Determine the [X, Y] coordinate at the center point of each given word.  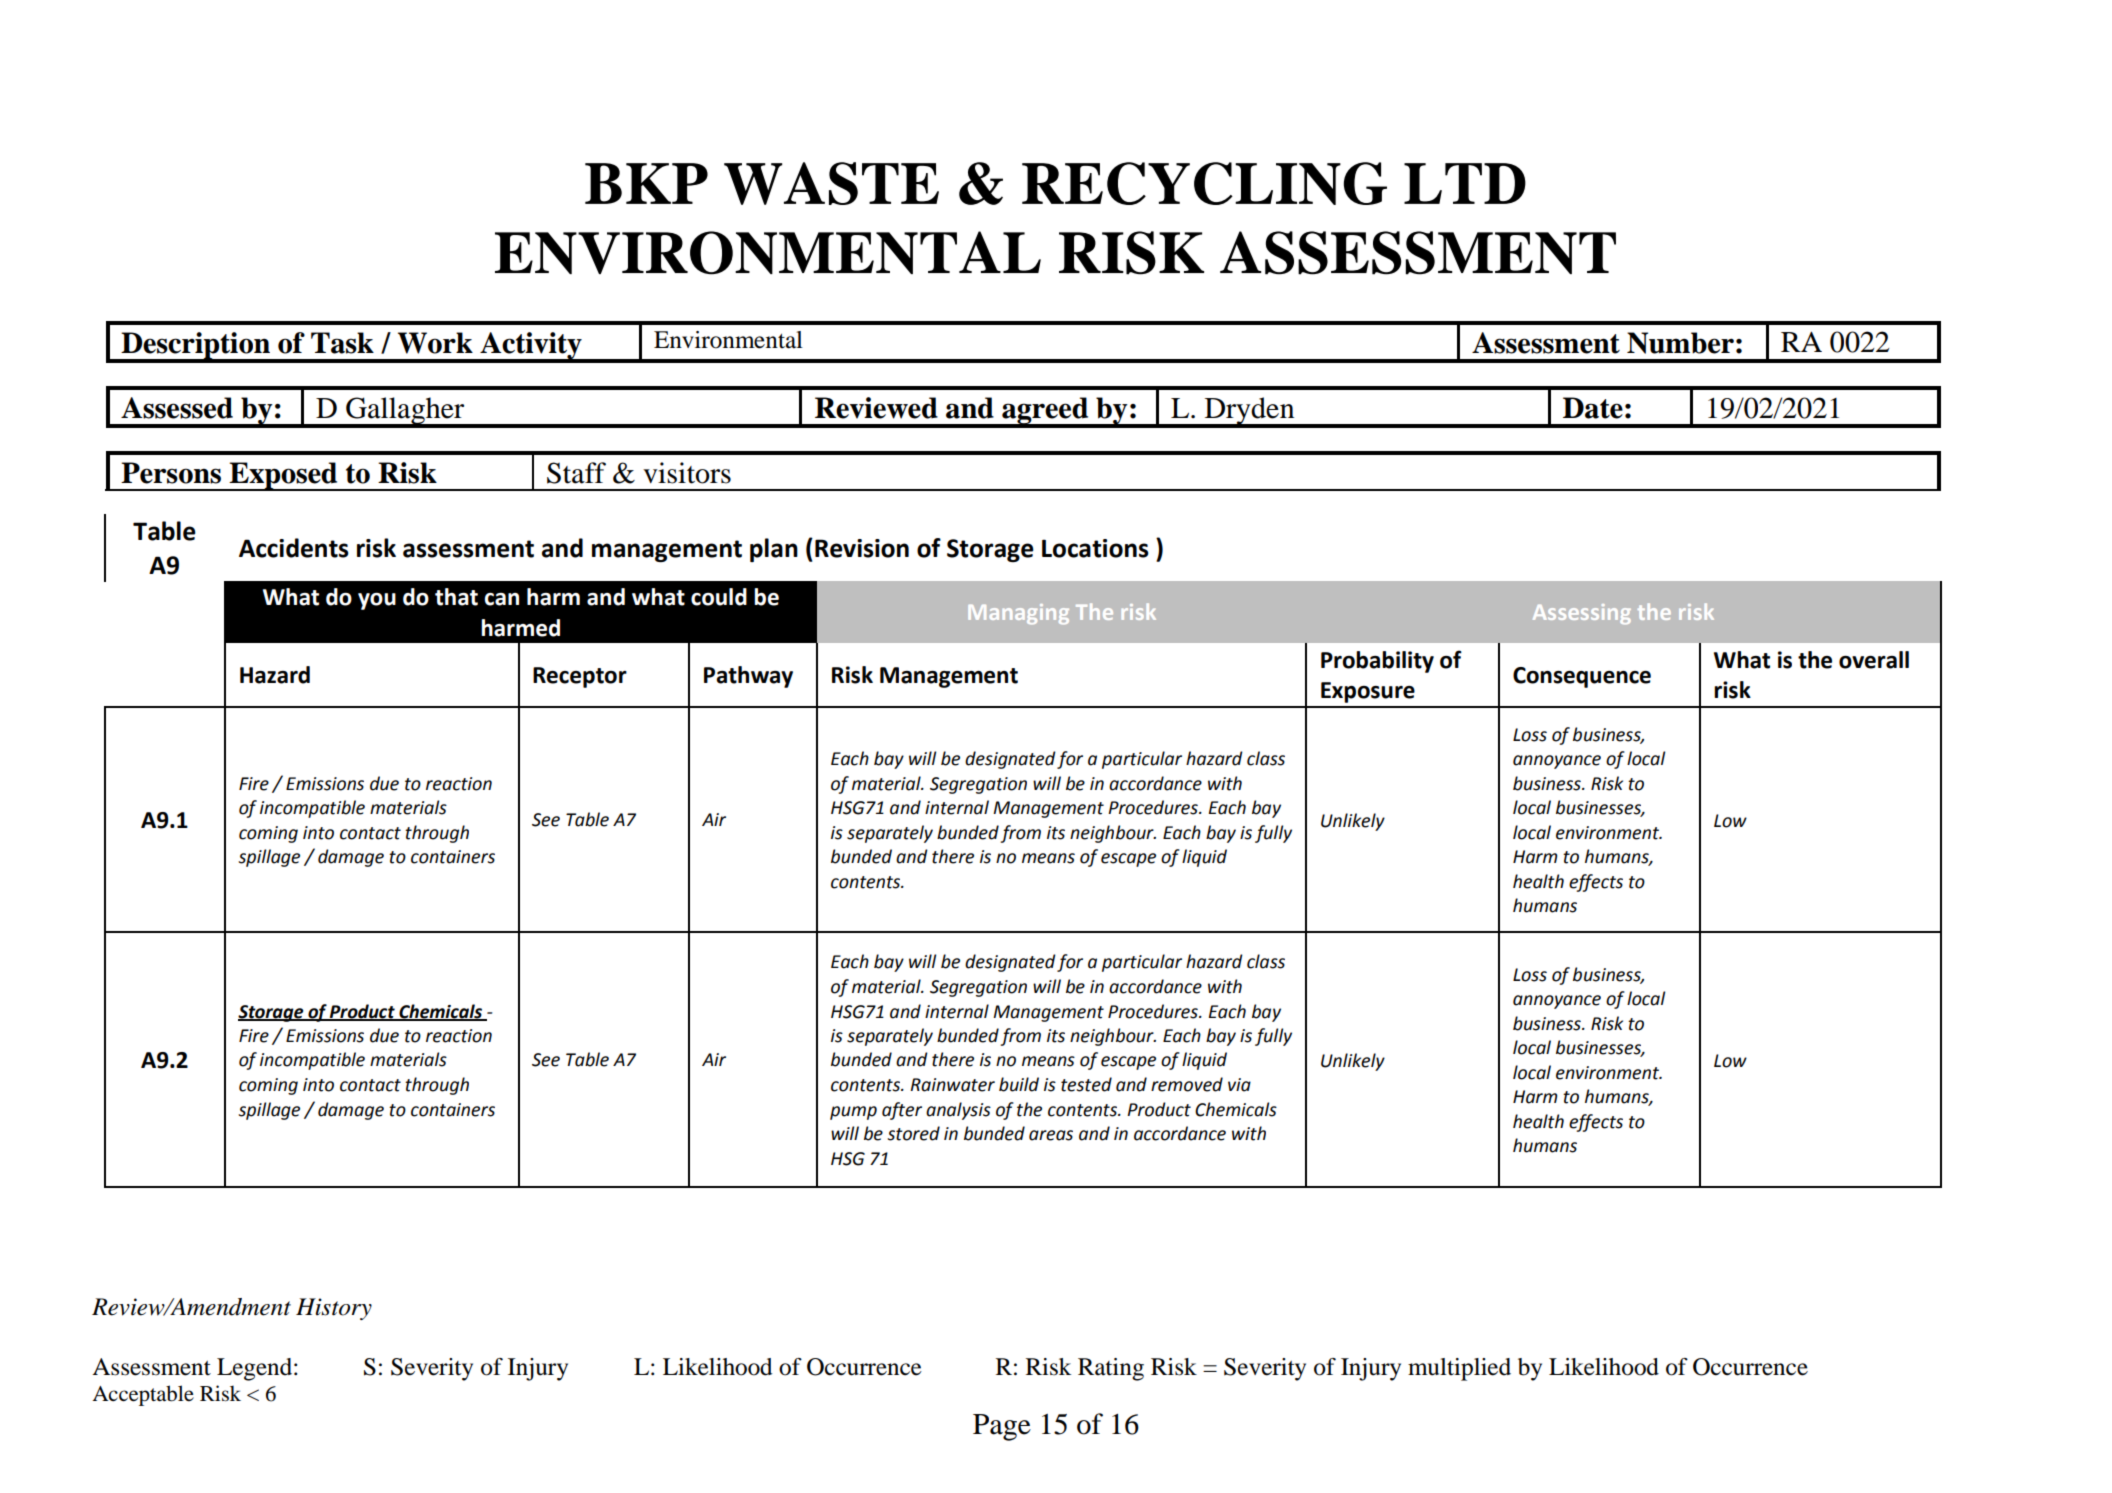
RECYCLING [1204, 183]
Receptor [580, 677]
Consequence [1582, 677]
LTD [1465, 183]
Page [1002, 1427]
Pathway [748, 677]
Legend [256, 1369]
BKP [646, 183]
